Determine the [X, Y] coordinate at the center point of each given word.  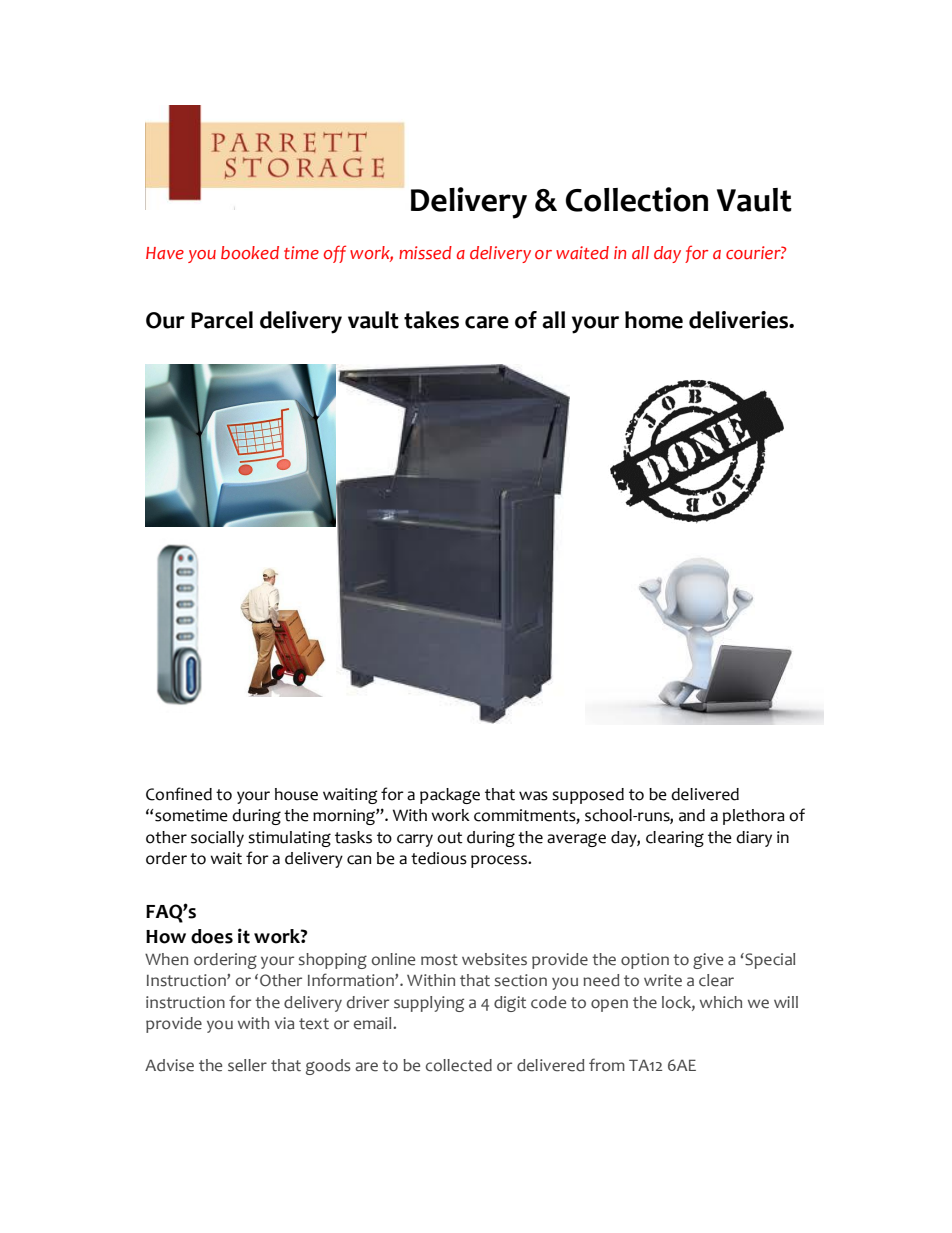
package [450, 796]
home [654, 320]
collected [459, 1065]
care [487, 322]
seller [247, 1065]
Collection [637, 199]
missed [425, 253]
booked [250, 253]
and [692, 815]
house [296, 794]
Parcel [222, 320]
